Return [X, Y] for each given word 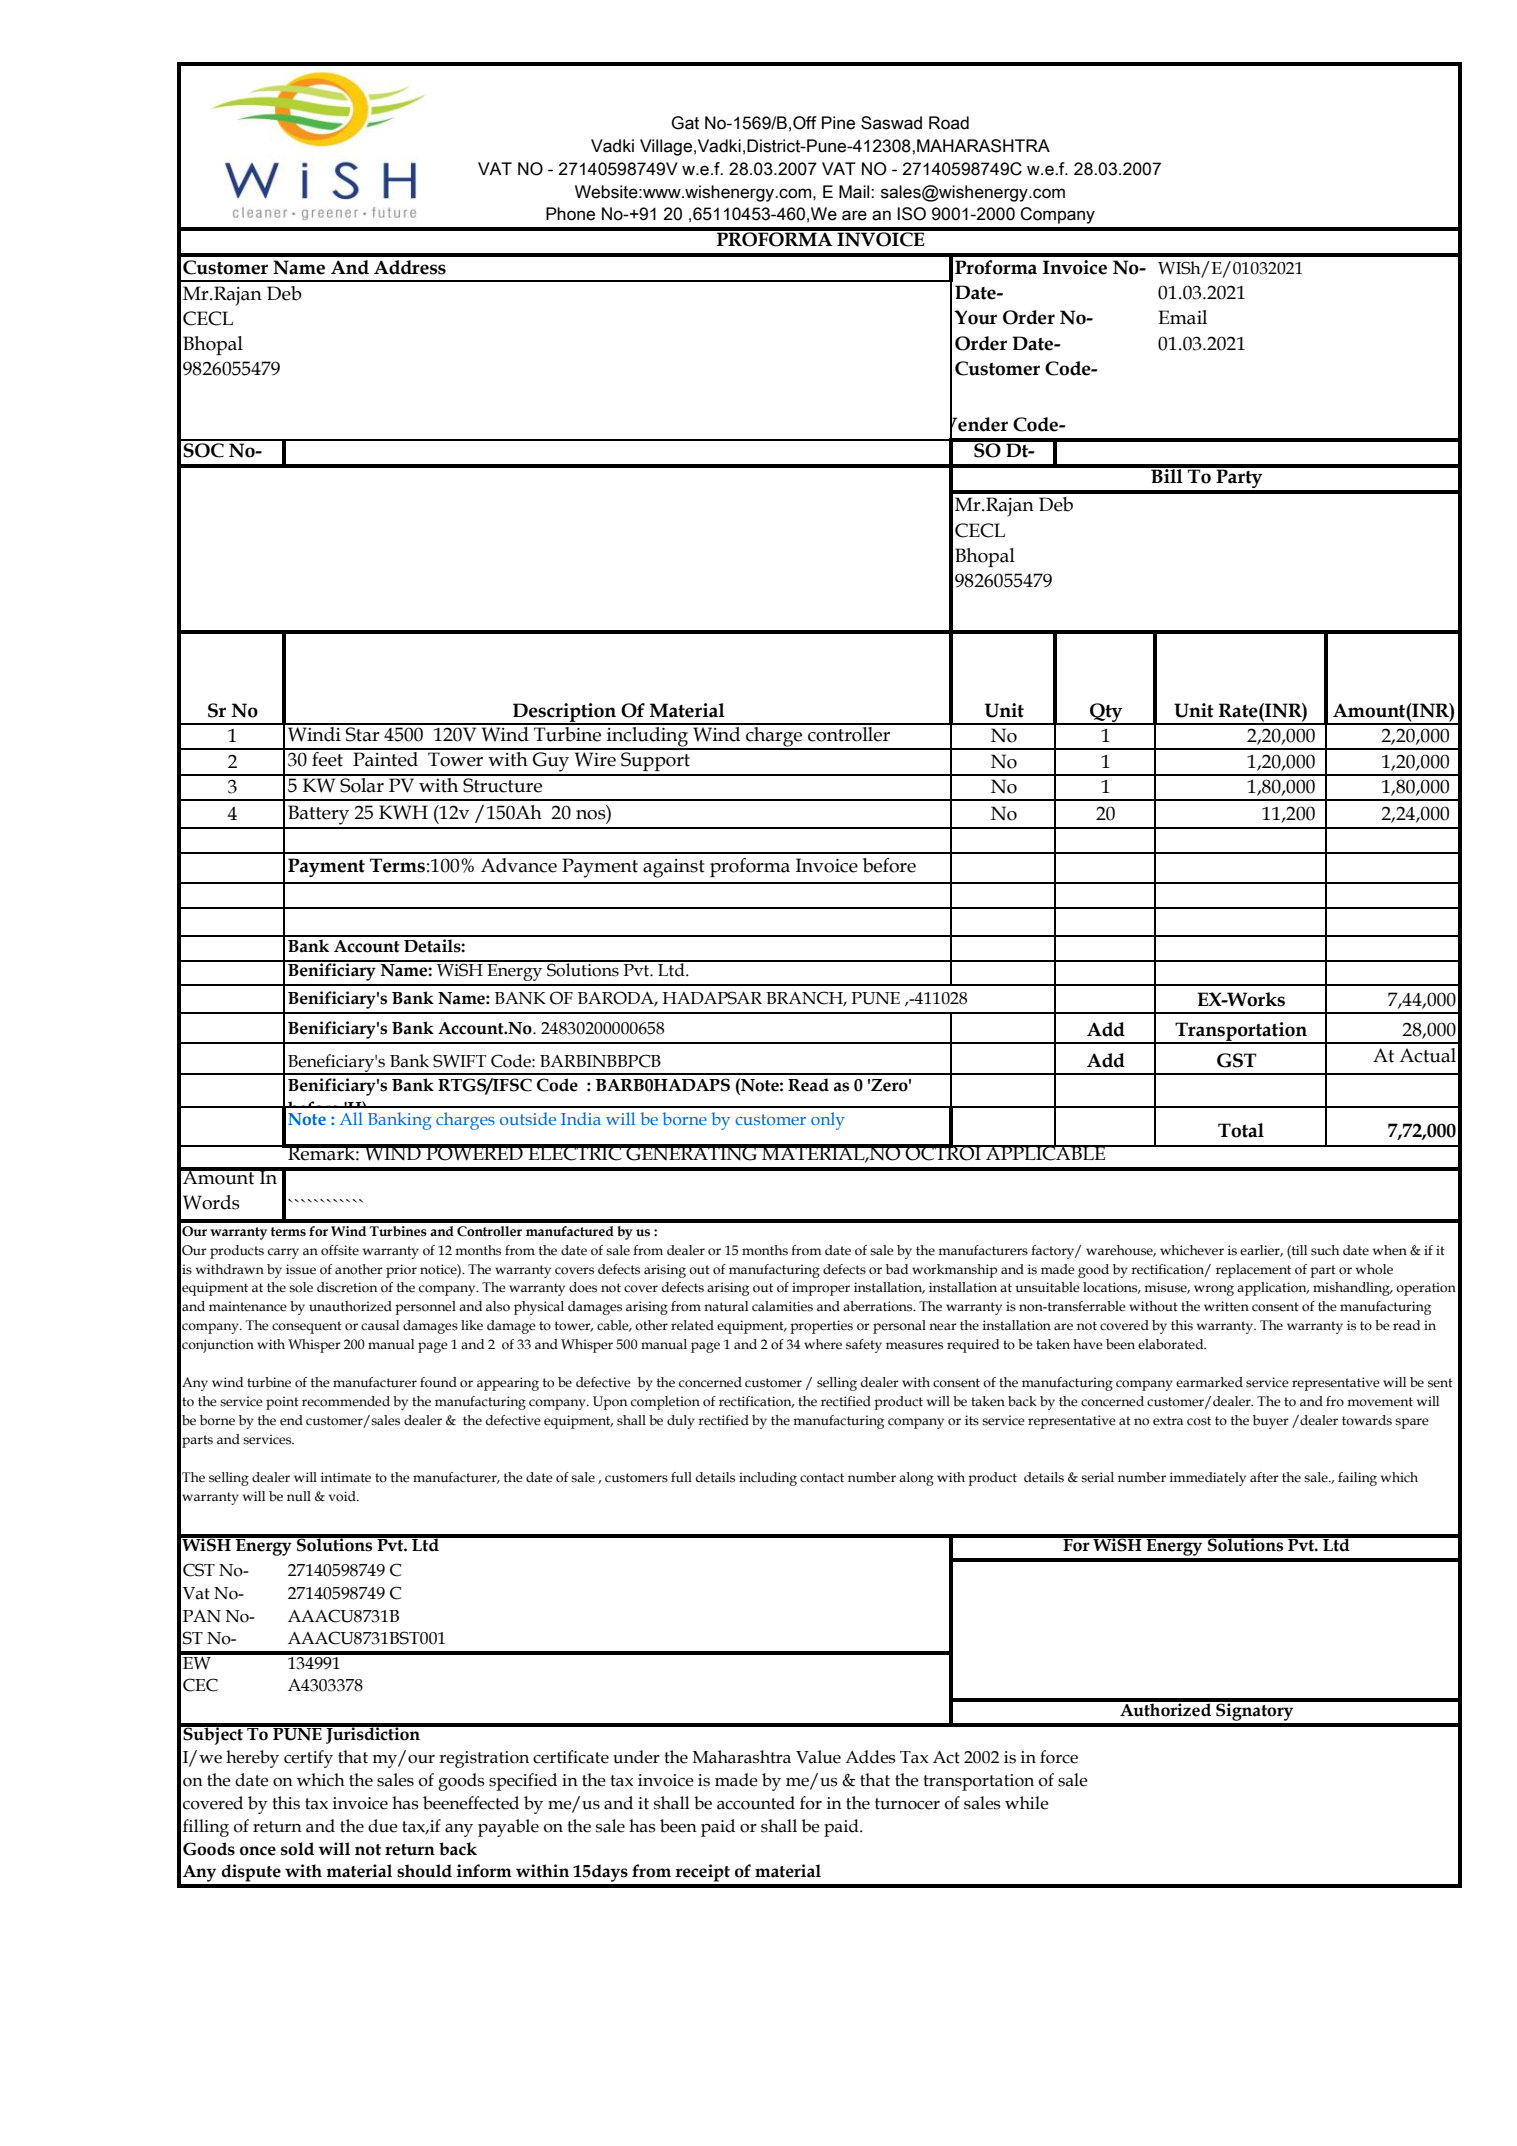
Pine [838, 123]
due [383, 1826]
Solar [362, 784]
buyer [1271, 1422]
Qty [1106, 713]
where [823, 1344]
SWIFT [459, 1061]
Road [949, 123]
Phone [570, 214]
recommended [346, 1401]
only [828, 1121]
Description [565, 713]
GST [1237, 1060]
